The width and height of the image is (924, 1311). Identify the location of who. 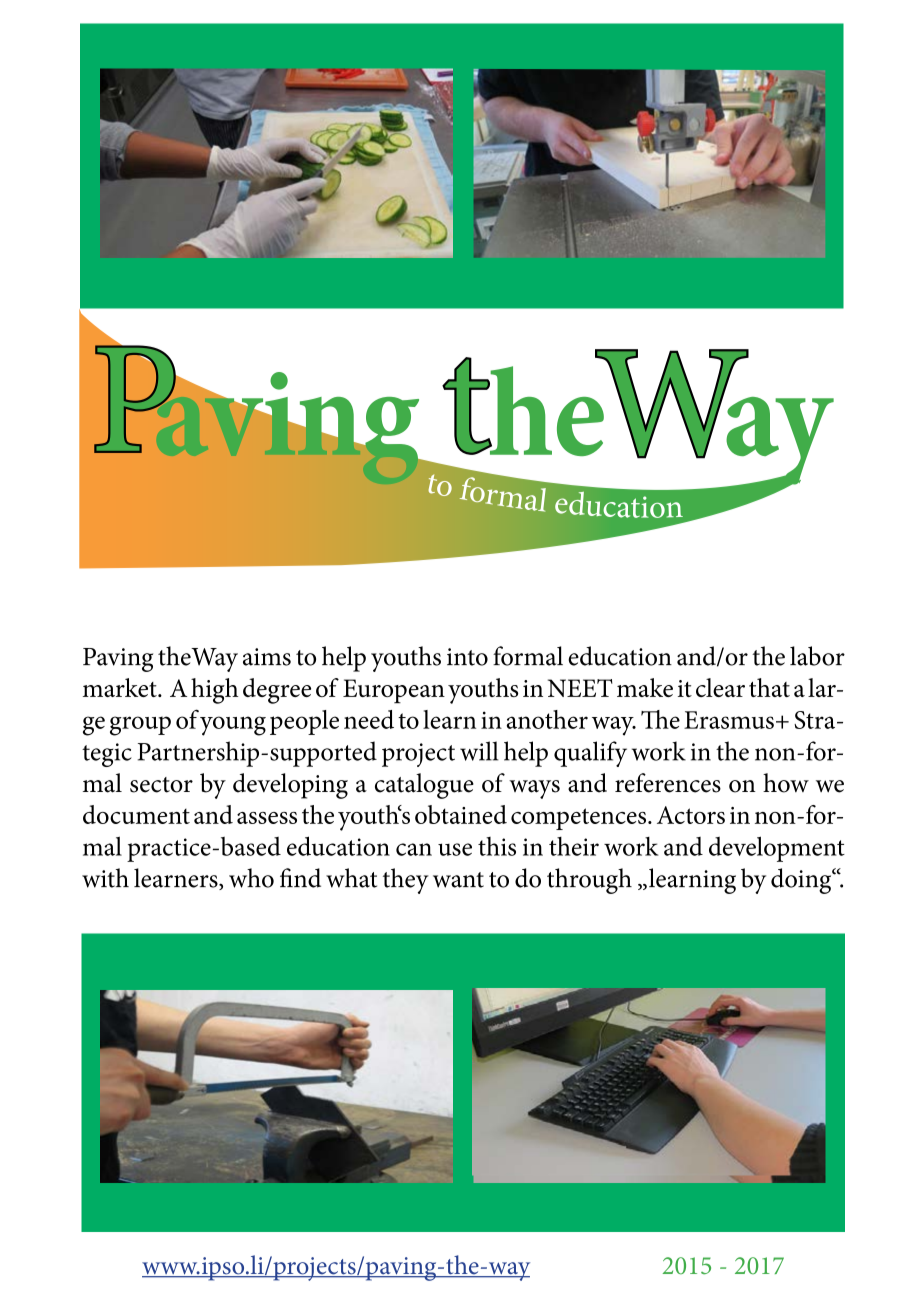
(251, 878).
